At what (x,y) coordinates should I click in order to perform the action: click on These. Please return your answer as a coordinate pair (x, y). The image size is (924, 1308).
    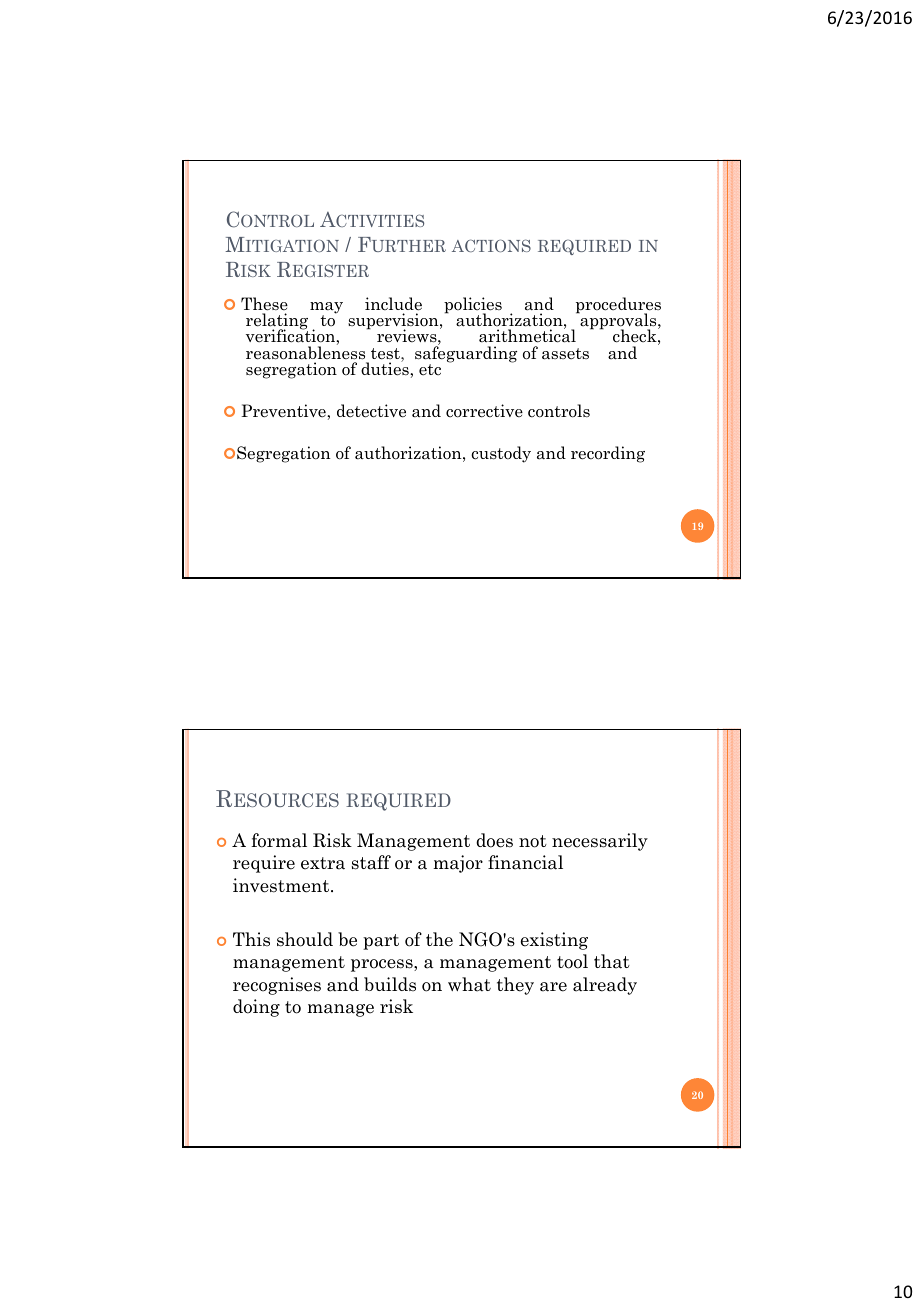
    Looking at the image, I should click on (264, 304).
